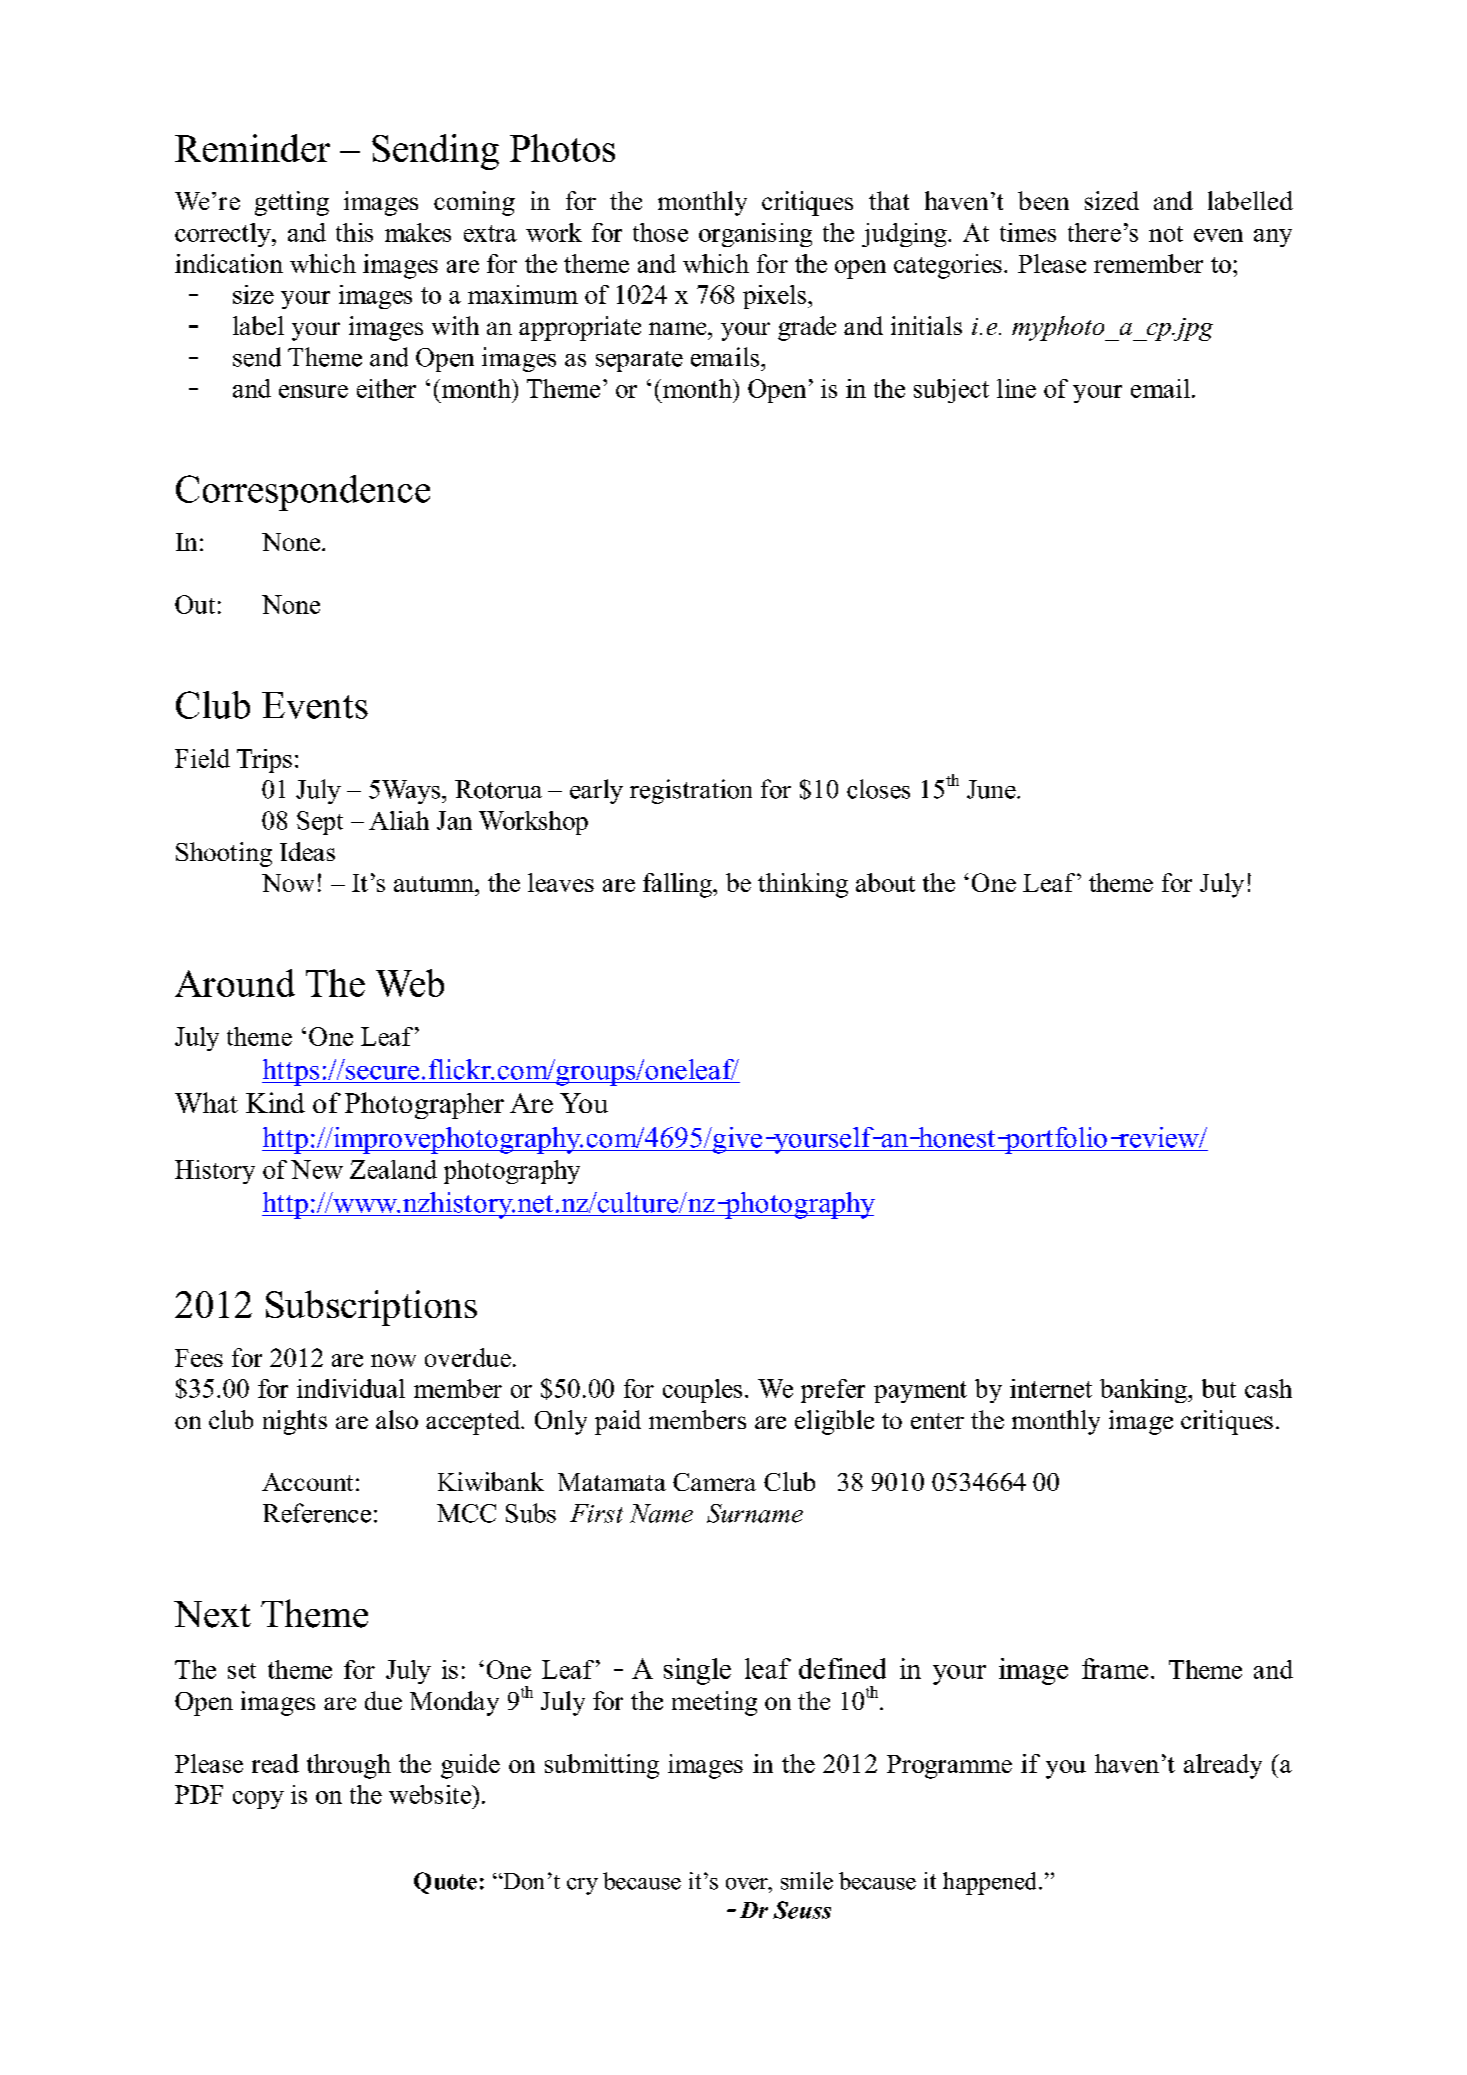 The height and width of the screenshot is (2075, 1467). What do you see at coordinates (885, 882) in the screenshot?
I see `about` at bounding box center [885, 882].
